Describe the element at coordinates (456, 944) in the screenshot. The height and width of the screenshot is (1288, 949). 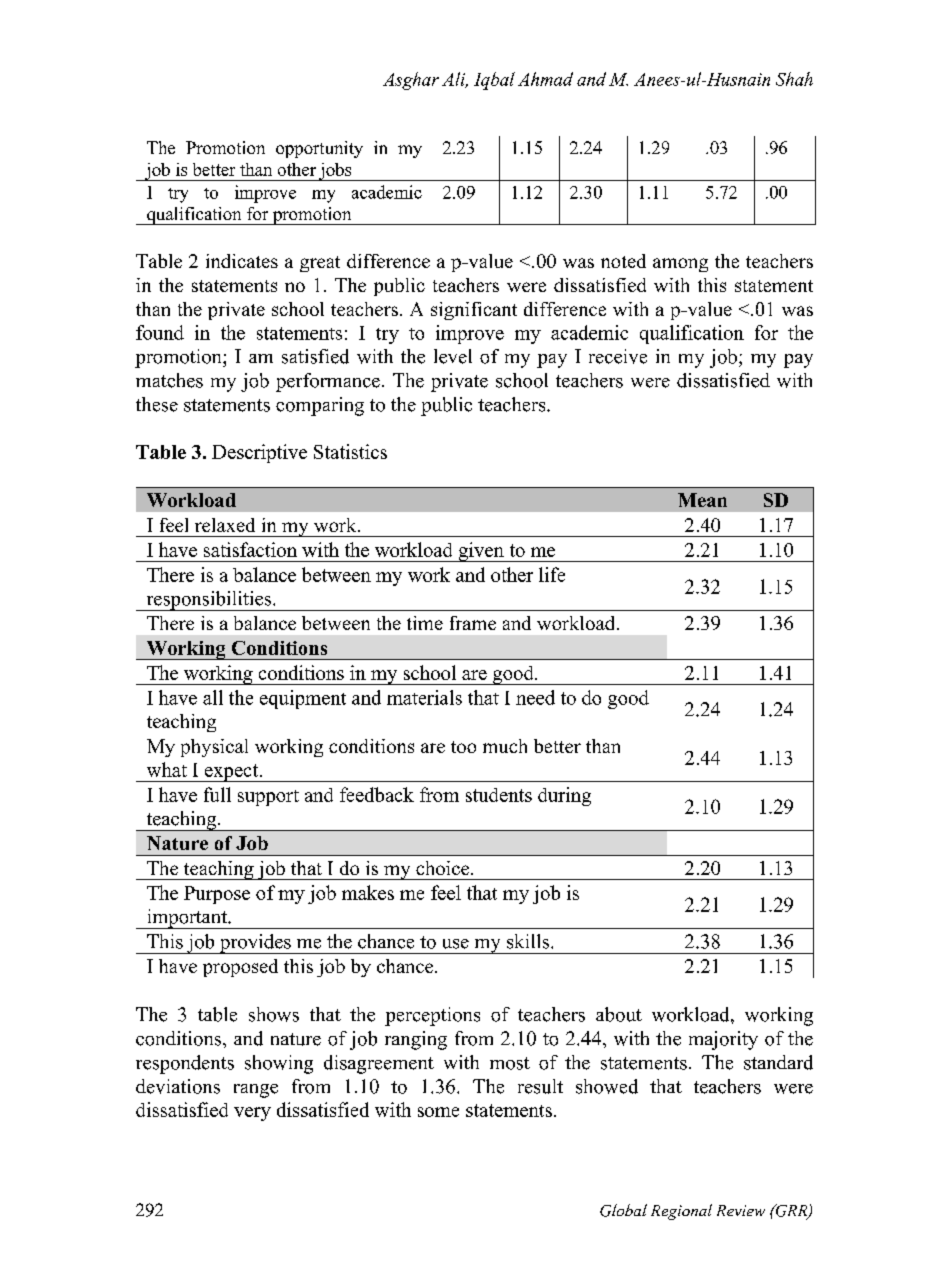
I see `use` at that location.
